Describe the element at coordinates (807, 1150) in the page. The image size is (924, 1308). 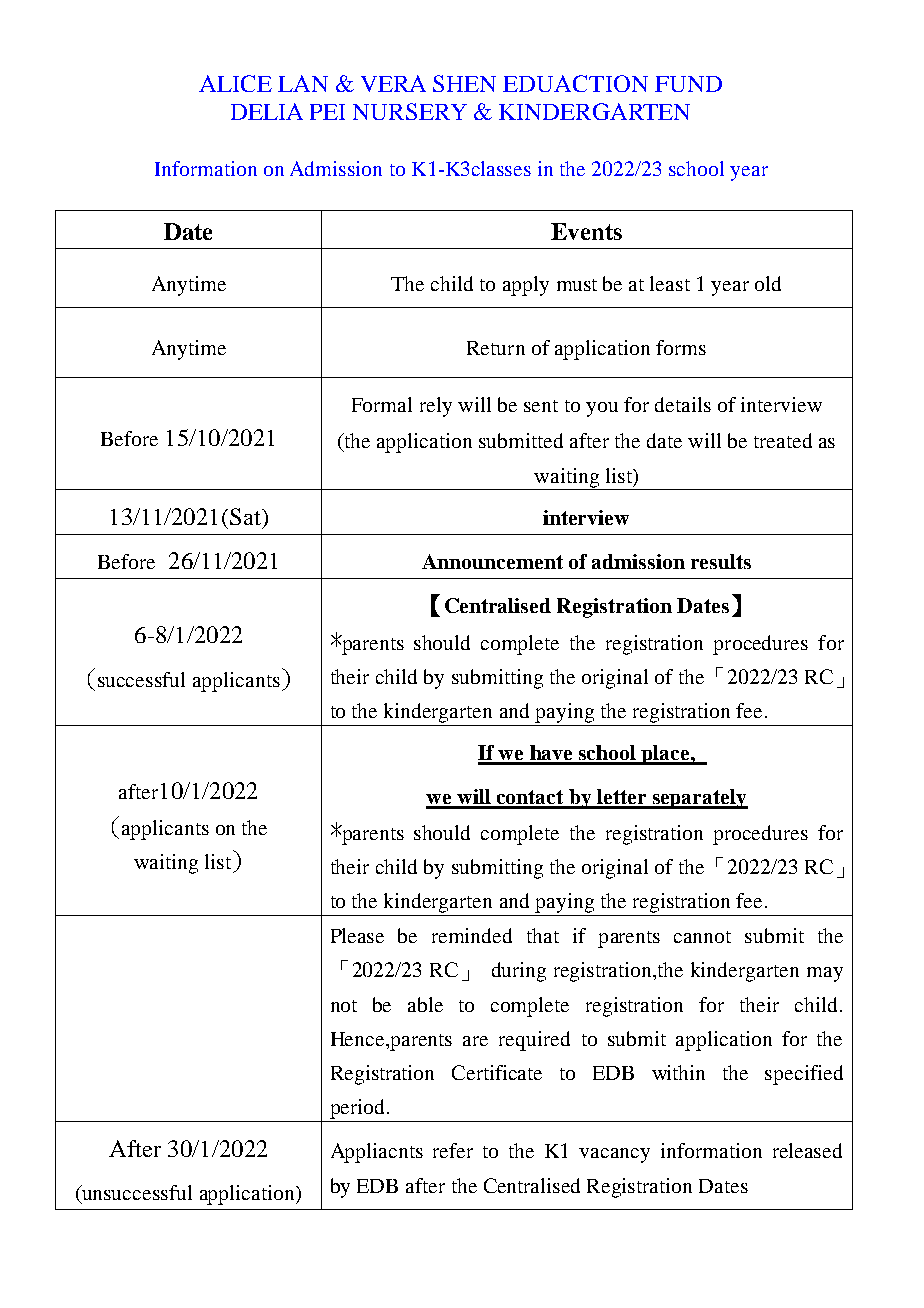
I see `released` at that location.
